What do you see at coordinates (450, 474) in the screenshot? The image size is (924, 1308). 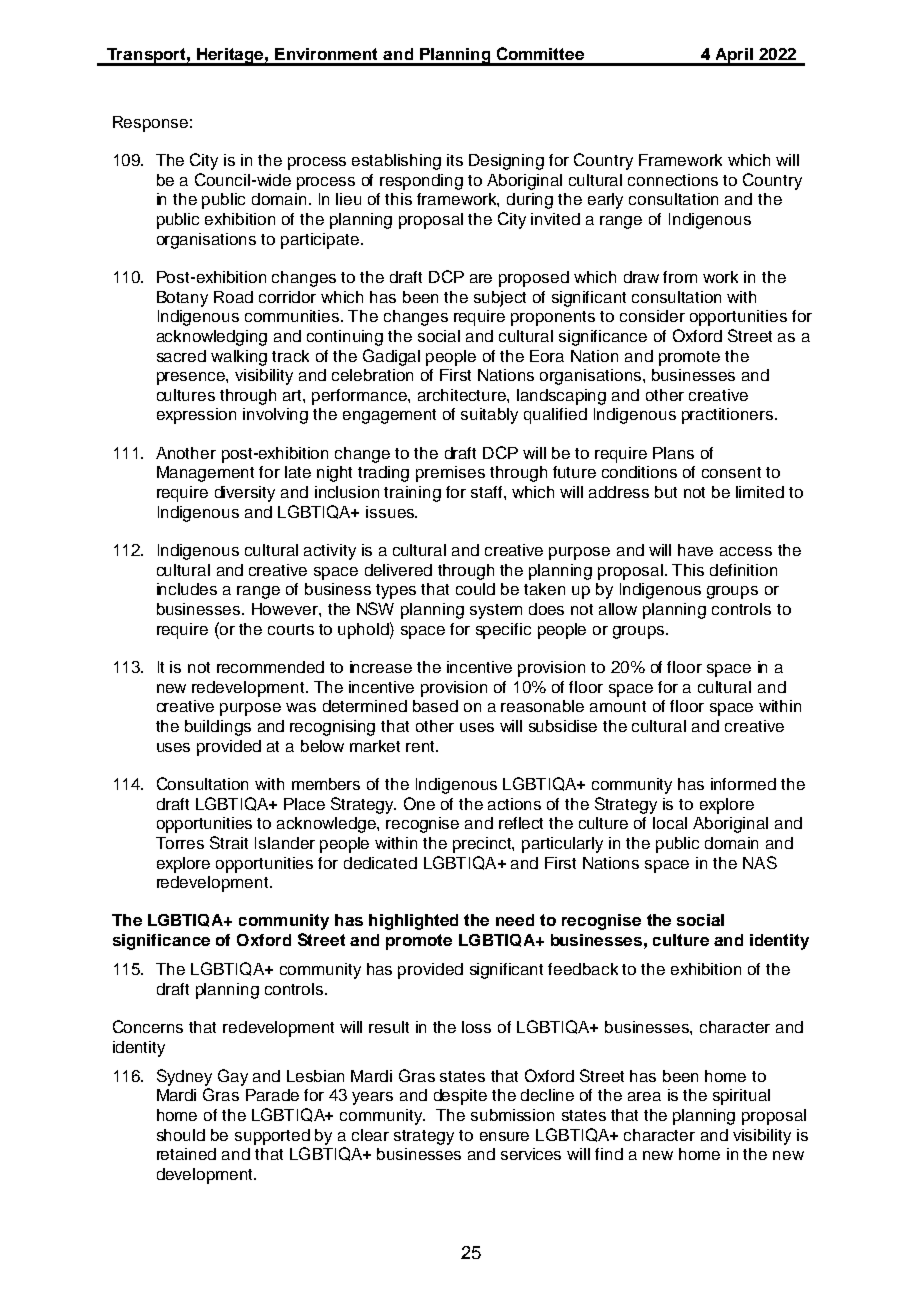 I see `premises` at bounding box center [450, 474].
